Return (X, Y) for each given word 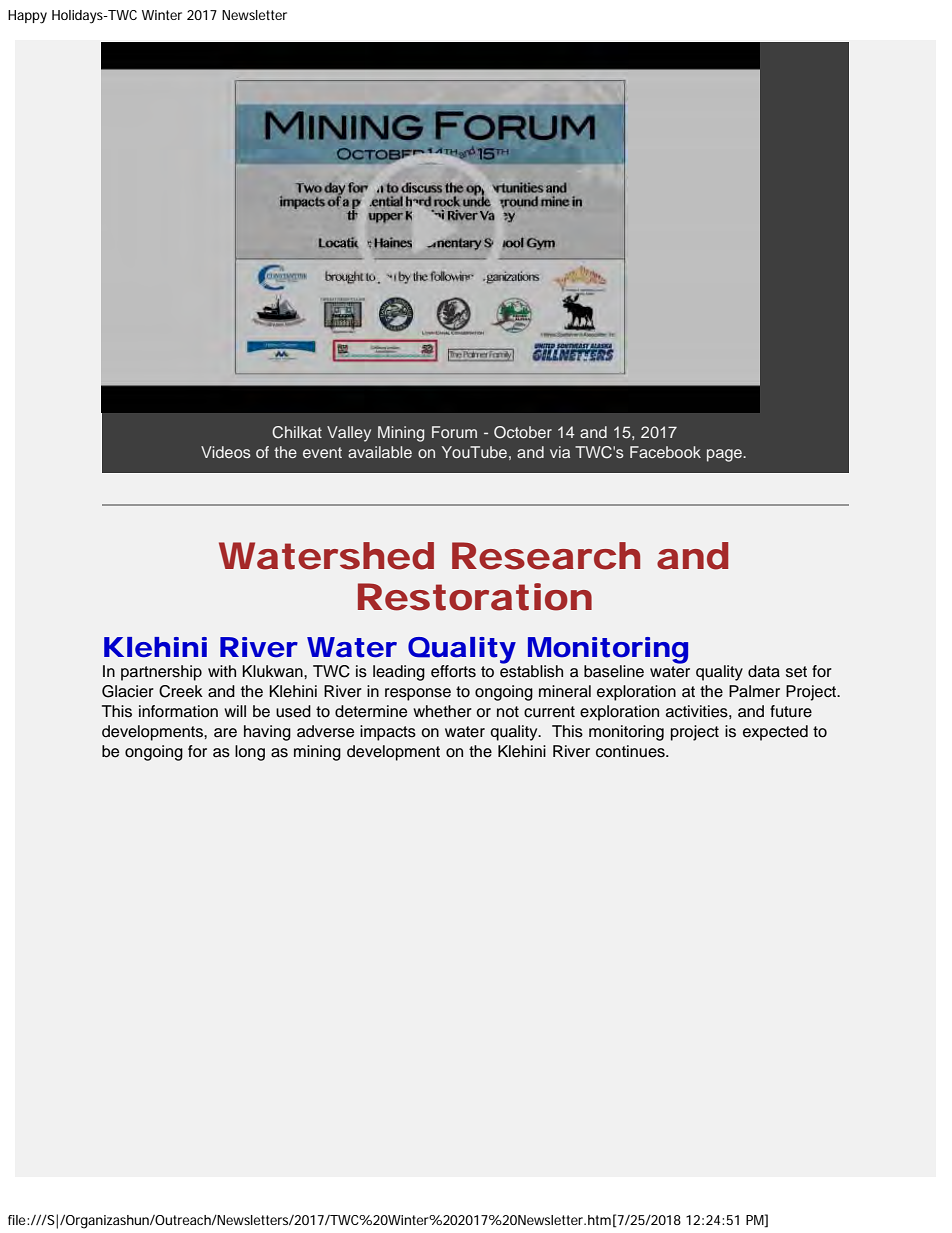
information (178, 711)
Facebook (665, 452)
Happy (27, 17)
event (322, 452)
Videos (226, 452)
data (764, 671)
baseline (614, 671)
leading (399, 673)
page (725, 455)
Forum (454, 432)
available (380, 452)
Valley (349, 434)
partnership (161, 673)
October (523, 432)
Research (546, 556)
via (560, 452)
